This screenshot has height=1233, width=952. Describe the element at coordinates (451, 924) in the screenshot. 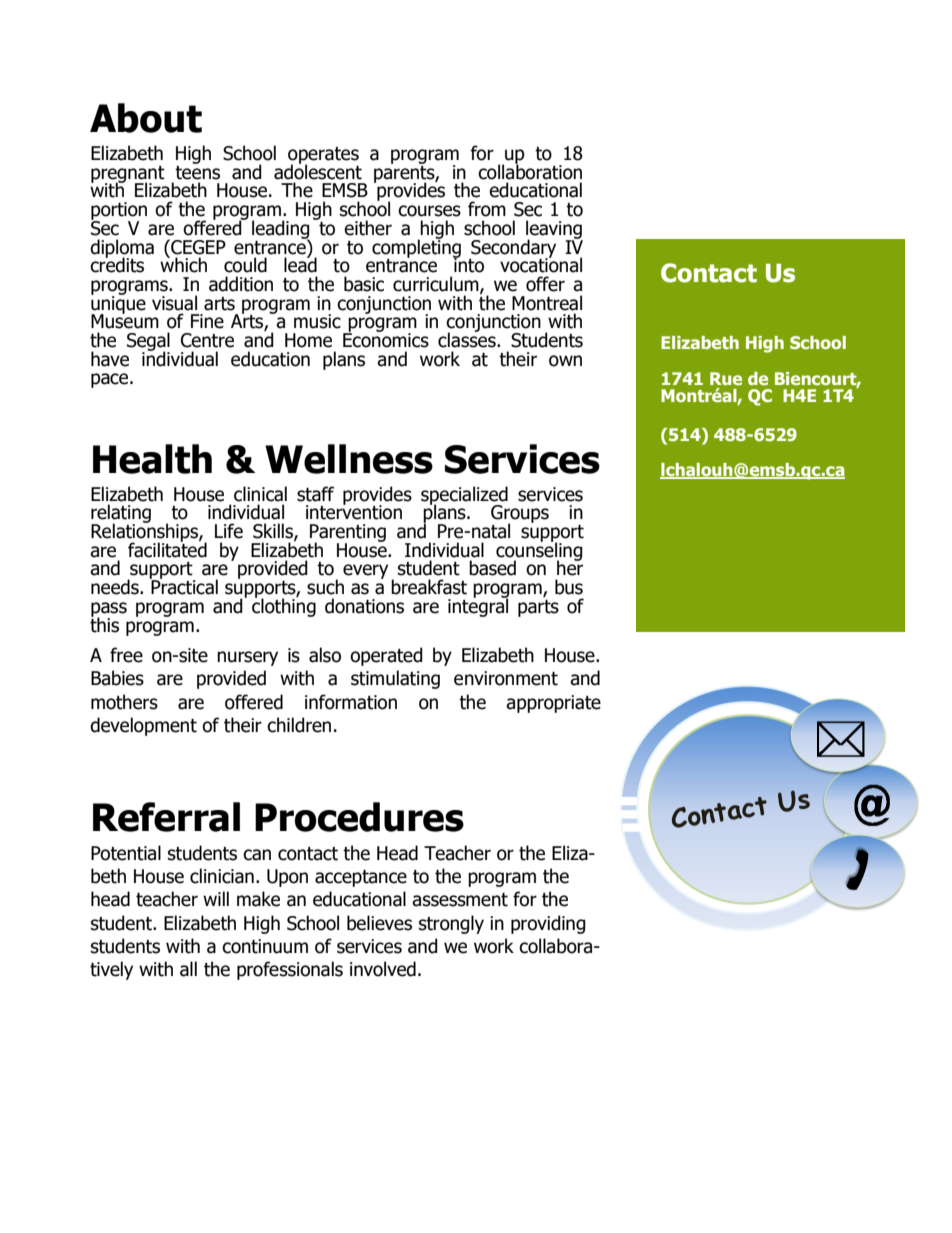

I see `strongly` at that location.
